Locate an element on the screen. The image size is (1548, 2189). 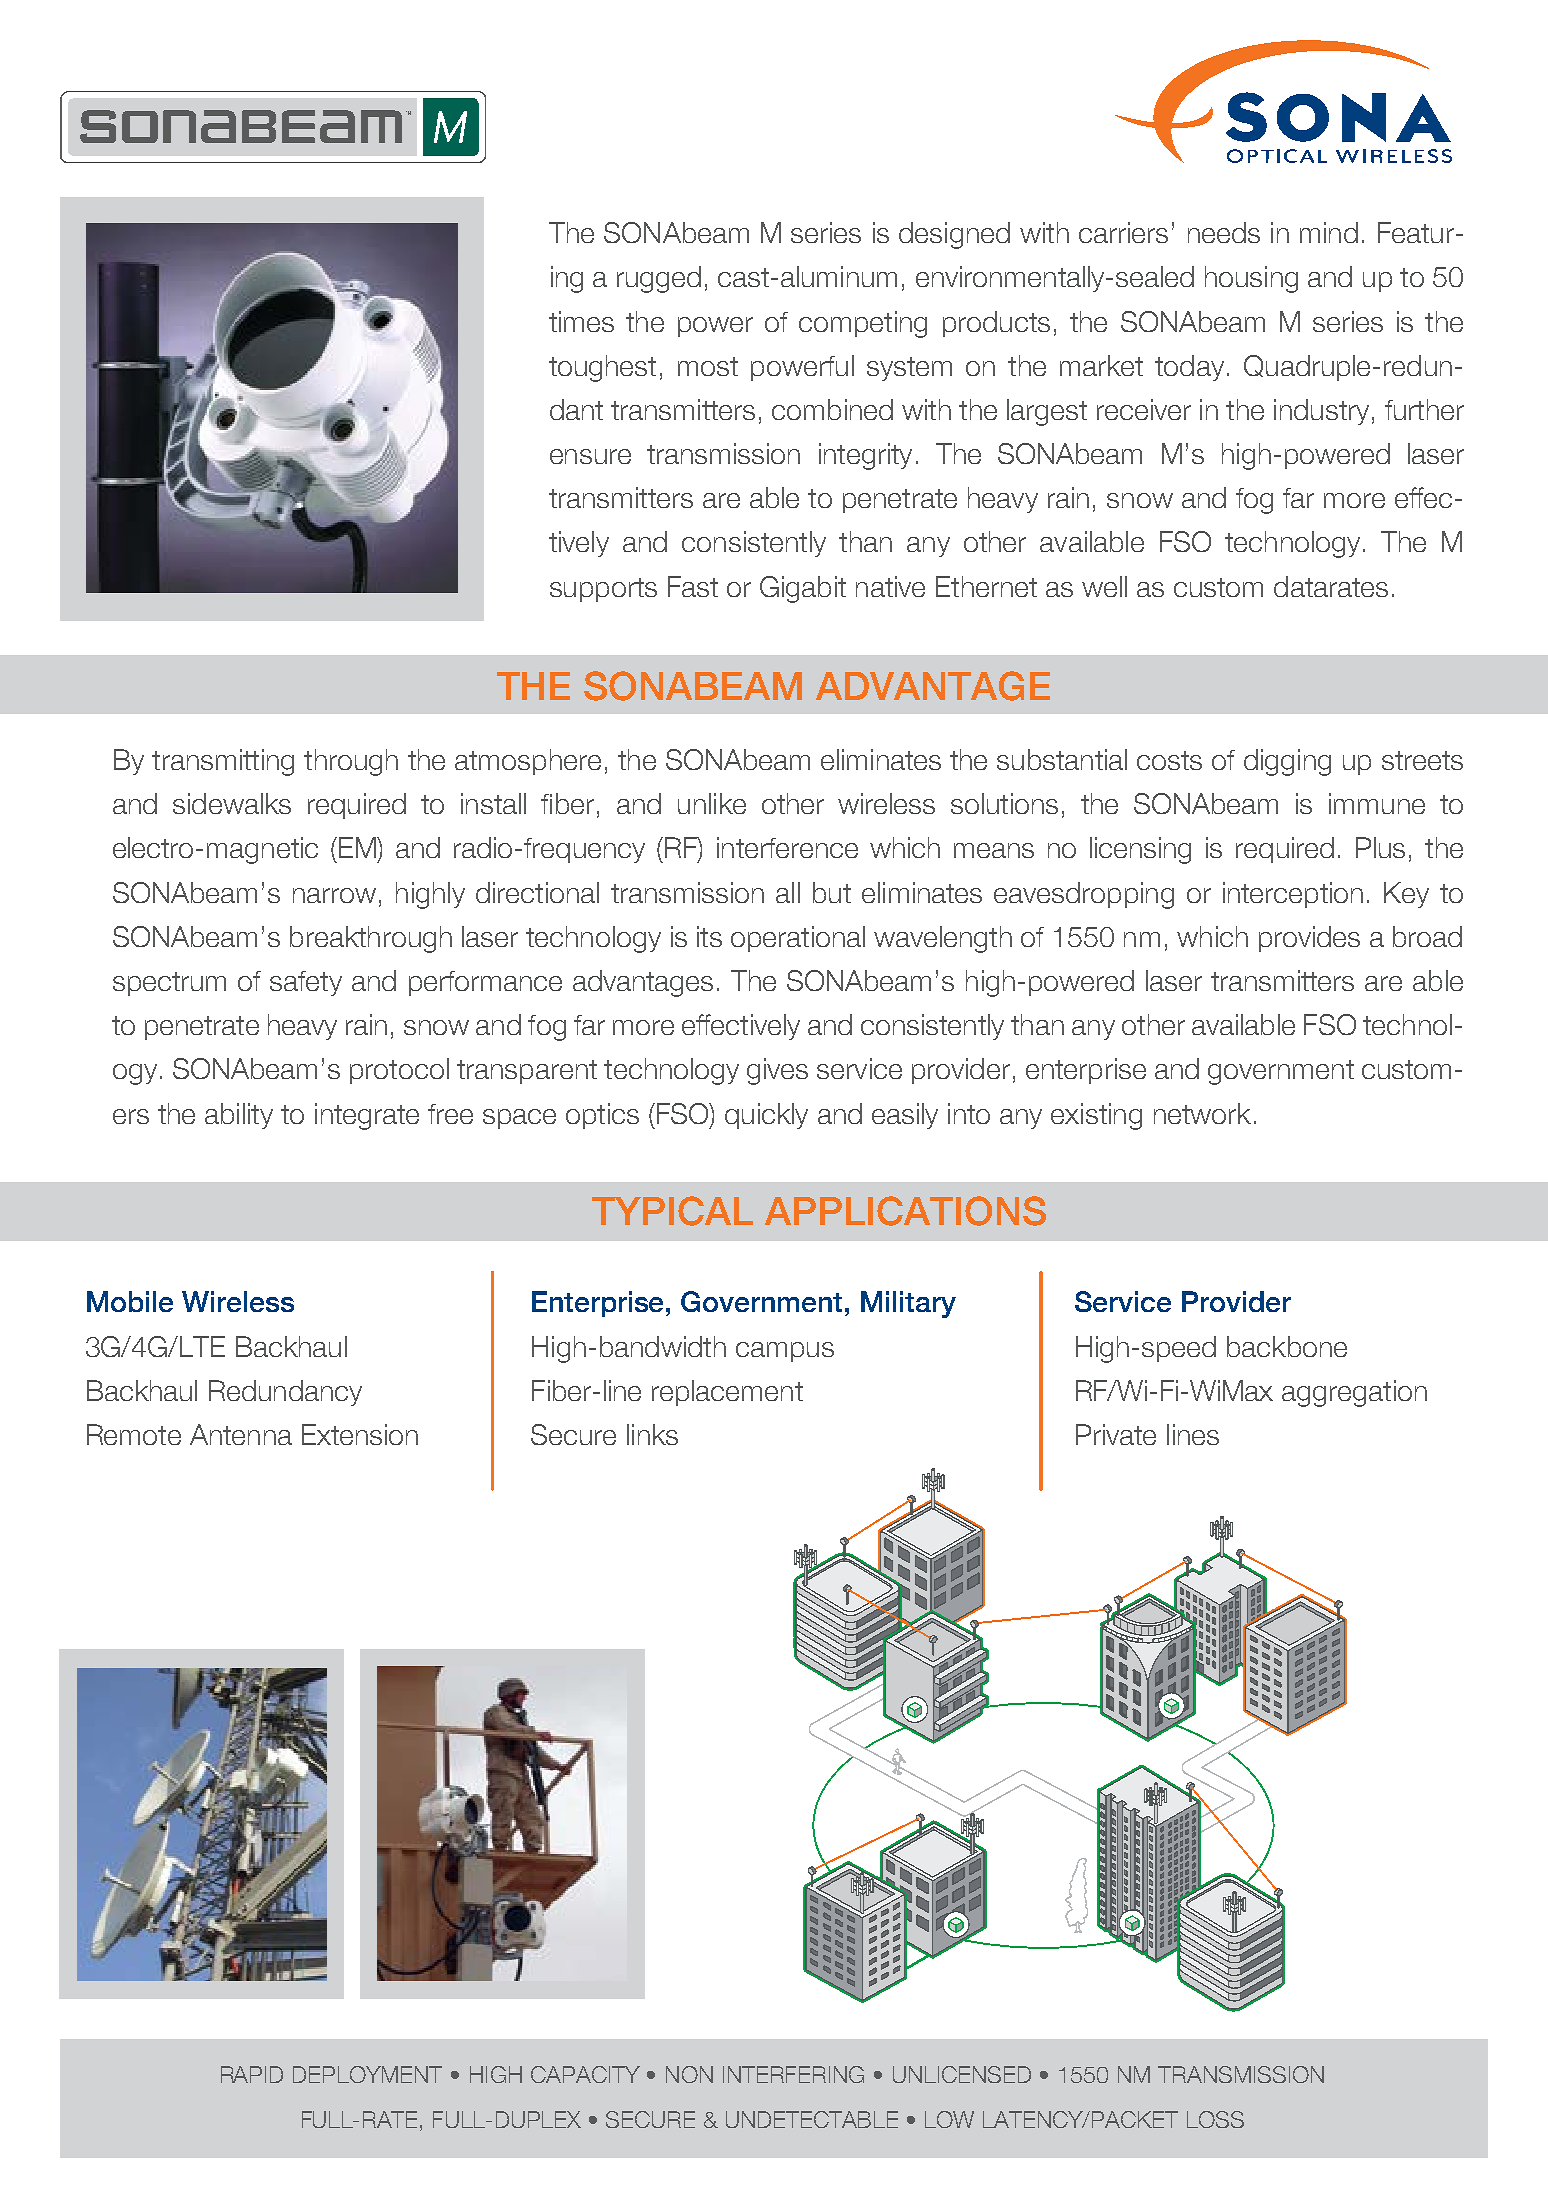
aggregation is located at coordinates (1354, 1393).
